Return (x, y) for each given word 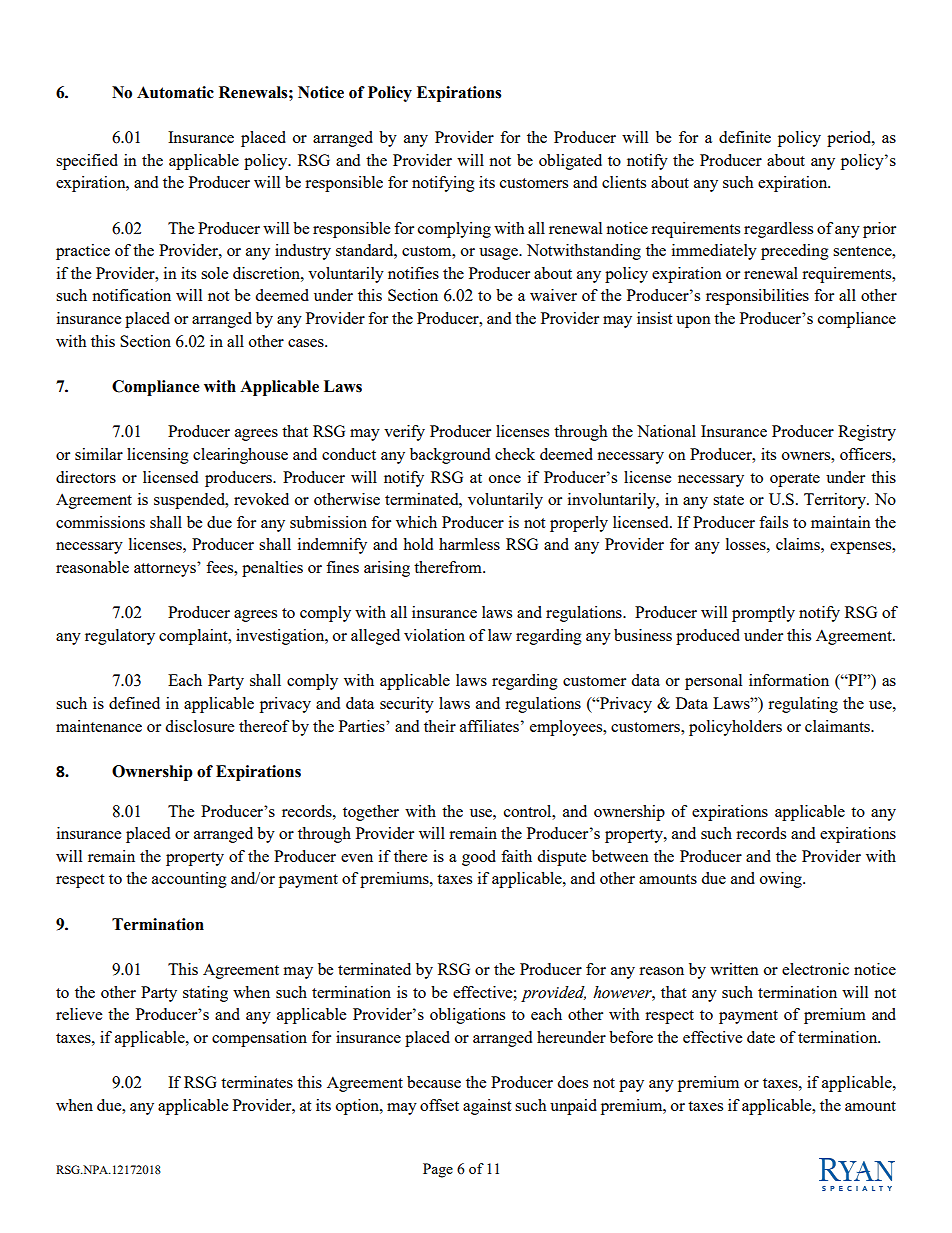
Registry (867, 433)
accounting (189, 880)
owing (782, 880)
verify (404, 433)
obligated (570, 162)
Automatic (175, 92)
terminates (257, 1082)
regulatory (120, 637)
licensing (158, 456)
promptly (763, 614)
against (487, 1107)
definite (745, 137)
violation (434, 635)
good (479, 858)
